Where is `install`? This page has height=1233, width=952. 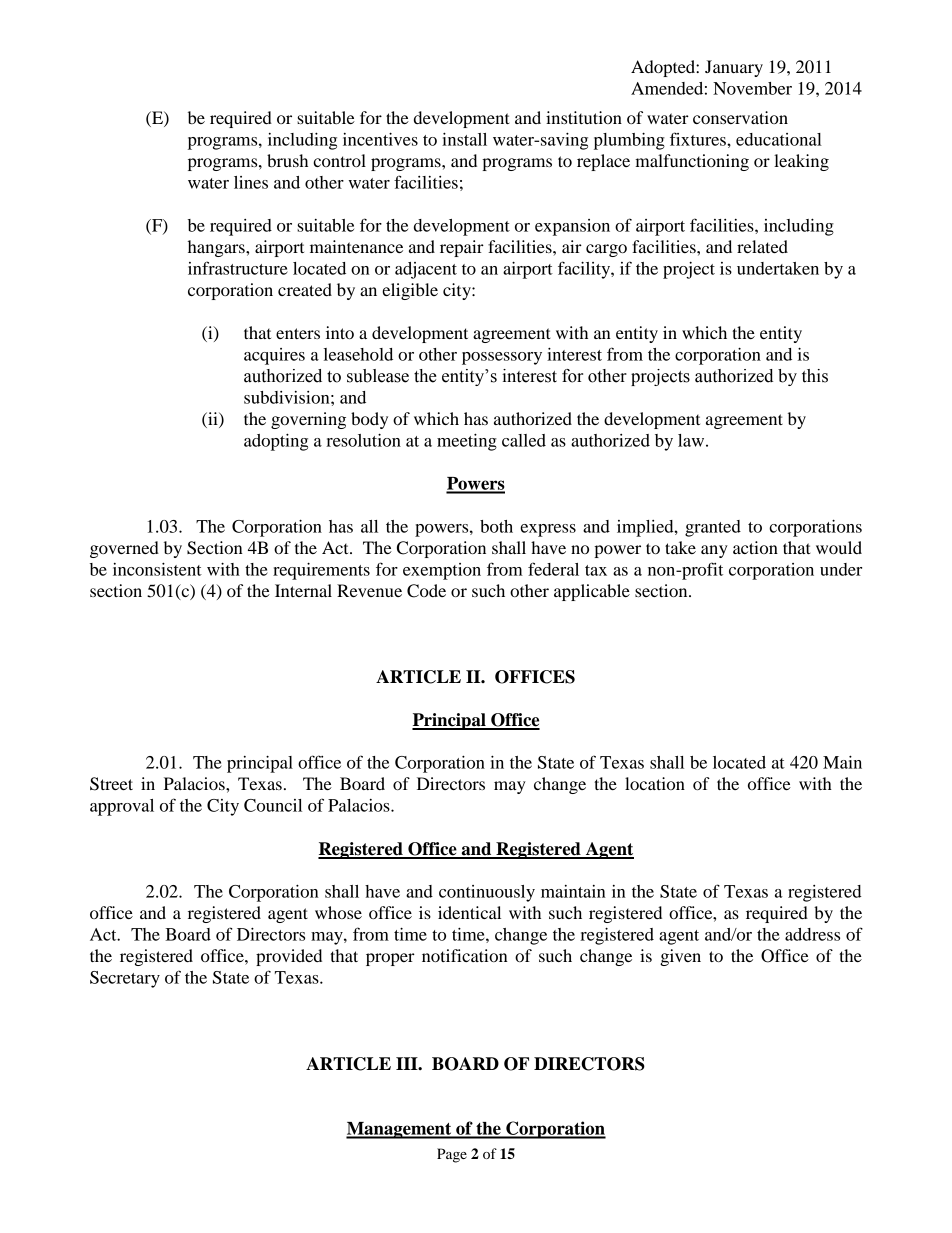
install is located at coordinates (464, 139).
